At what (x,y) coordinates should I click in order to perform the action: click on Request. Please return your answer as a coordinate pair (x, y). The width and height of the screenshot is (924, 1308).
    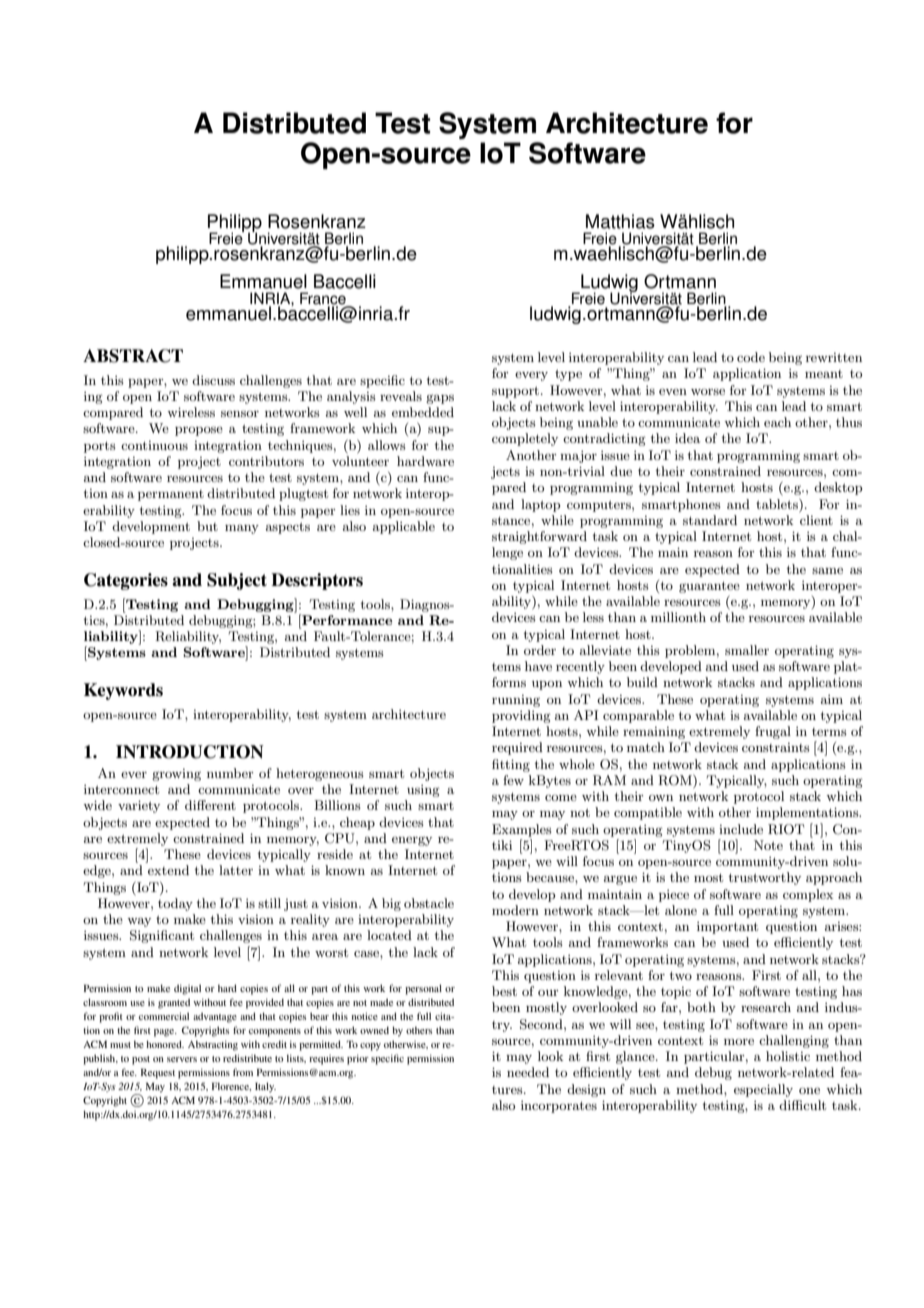
    Looking at the image, I should click on (158, 1073).
